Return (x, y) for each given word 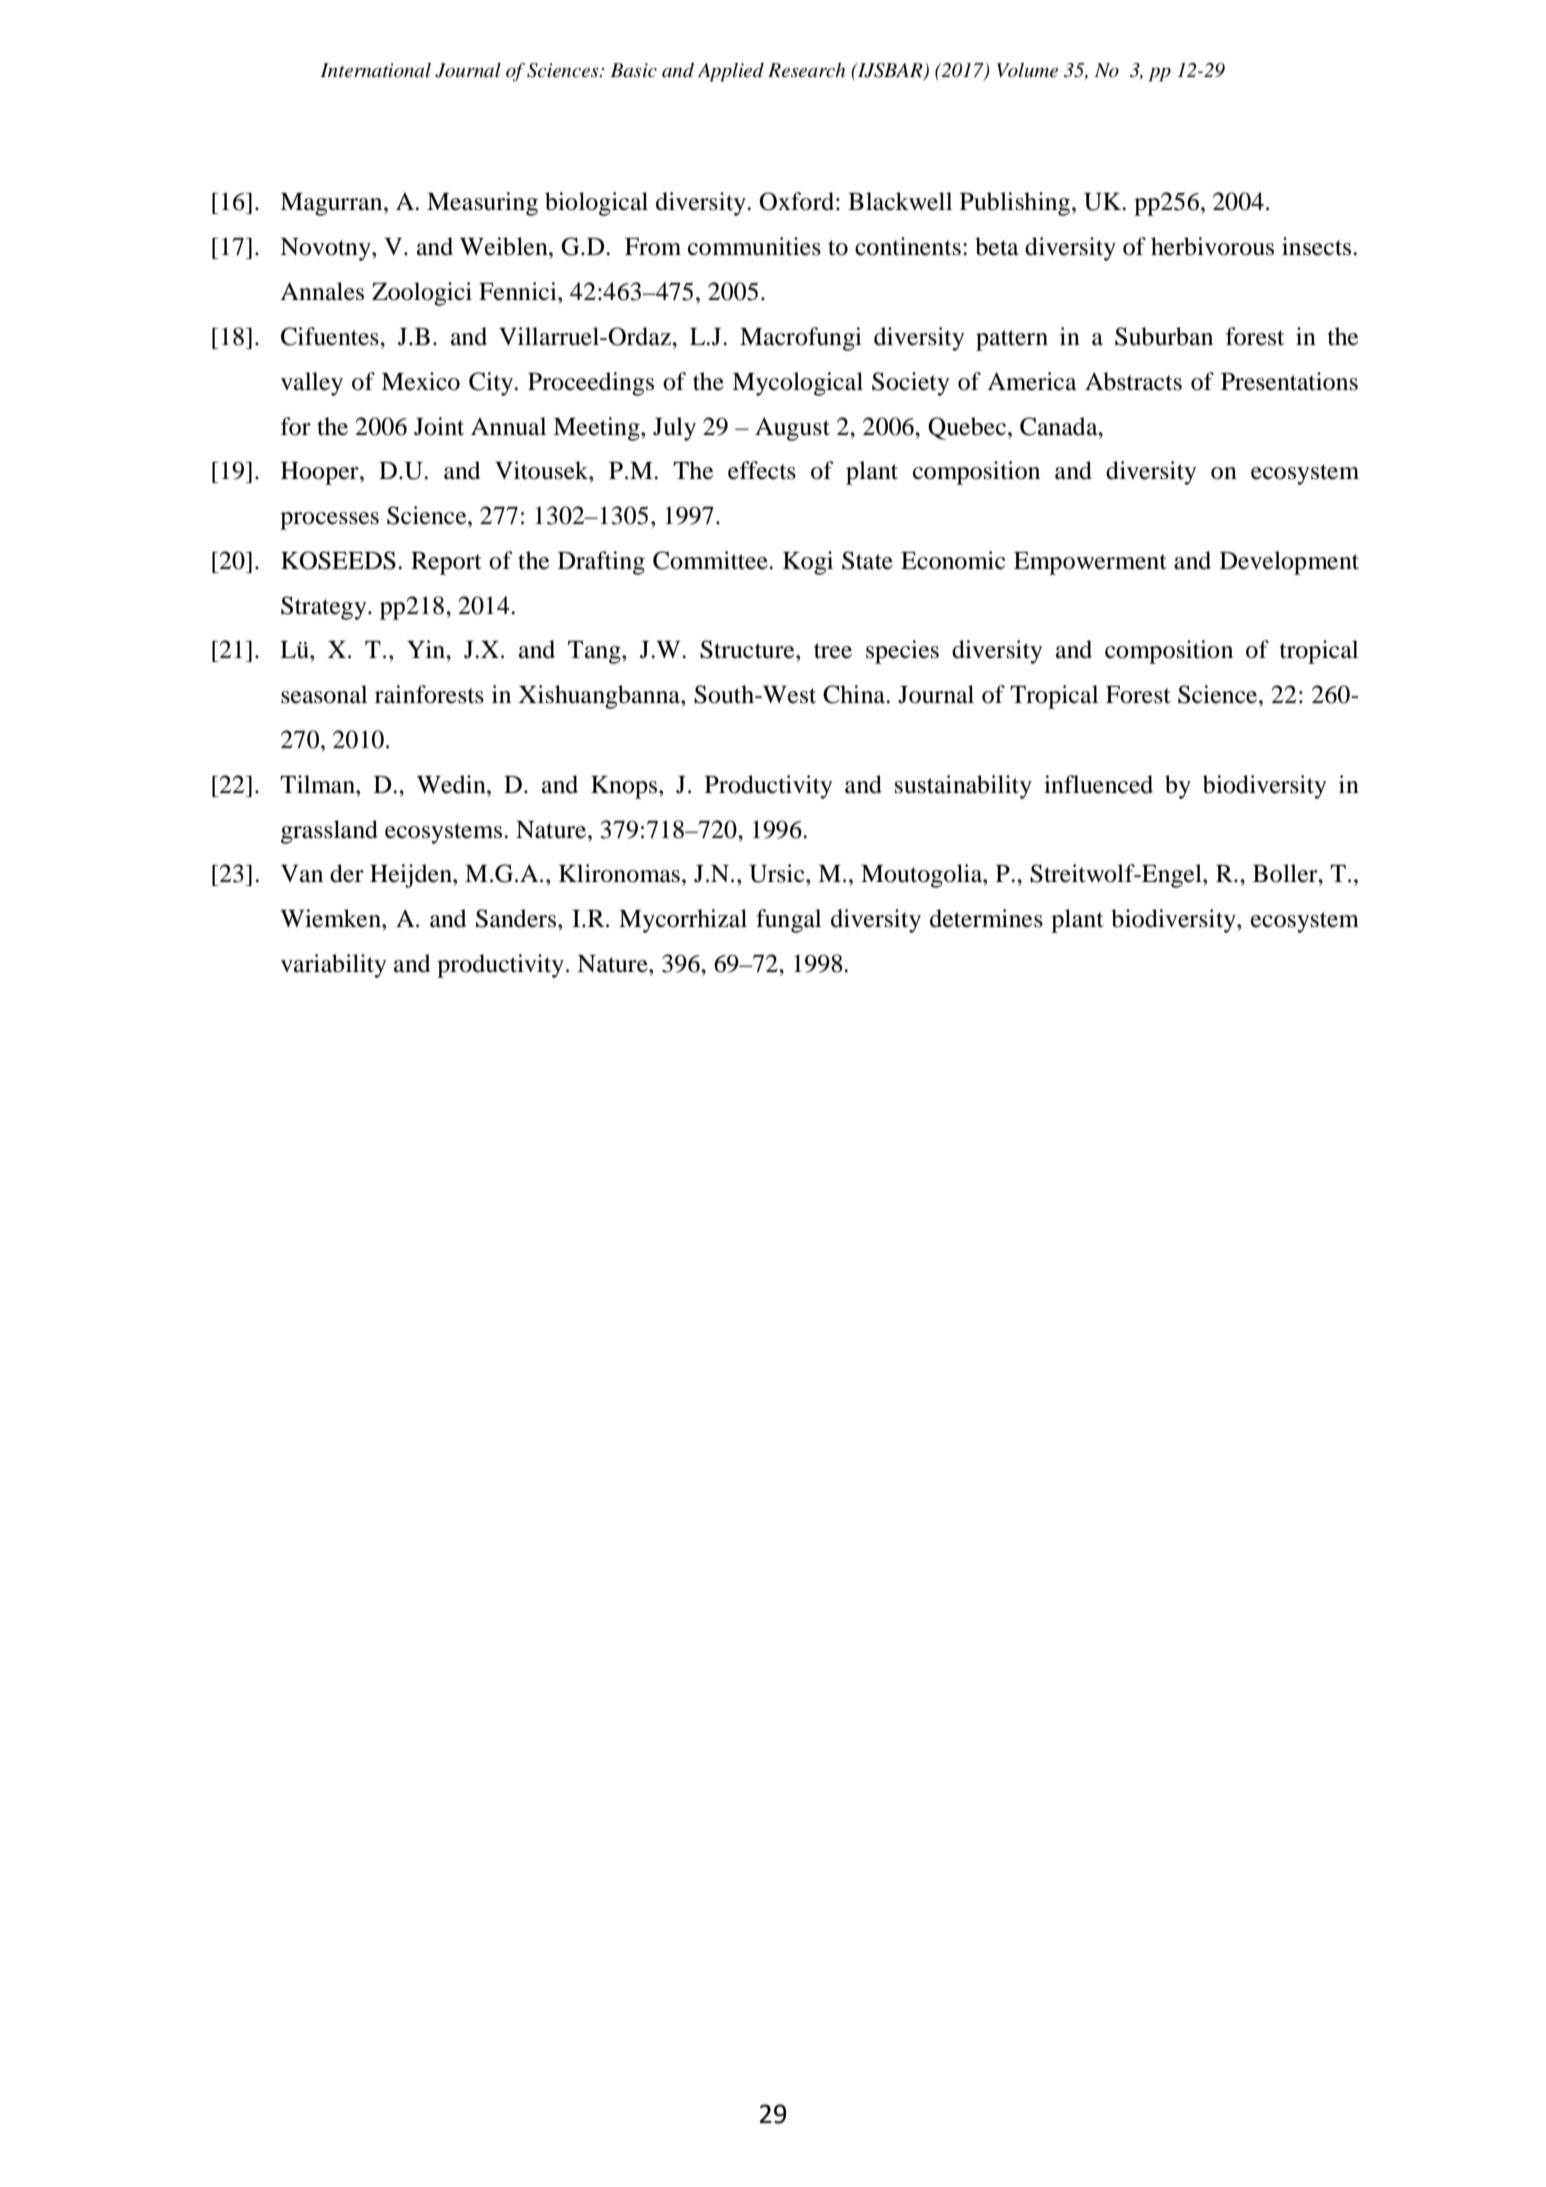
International (375, 70)
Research (806, 70)
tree (833, 651)
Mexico (420, 381)
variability (333, 966)
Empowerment (1090, 563)
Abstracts (1133, 381)
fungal (788, 921)
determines (986, 918)
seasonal (324, 694)
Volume (1027, 70)
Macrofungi (801, 339)
